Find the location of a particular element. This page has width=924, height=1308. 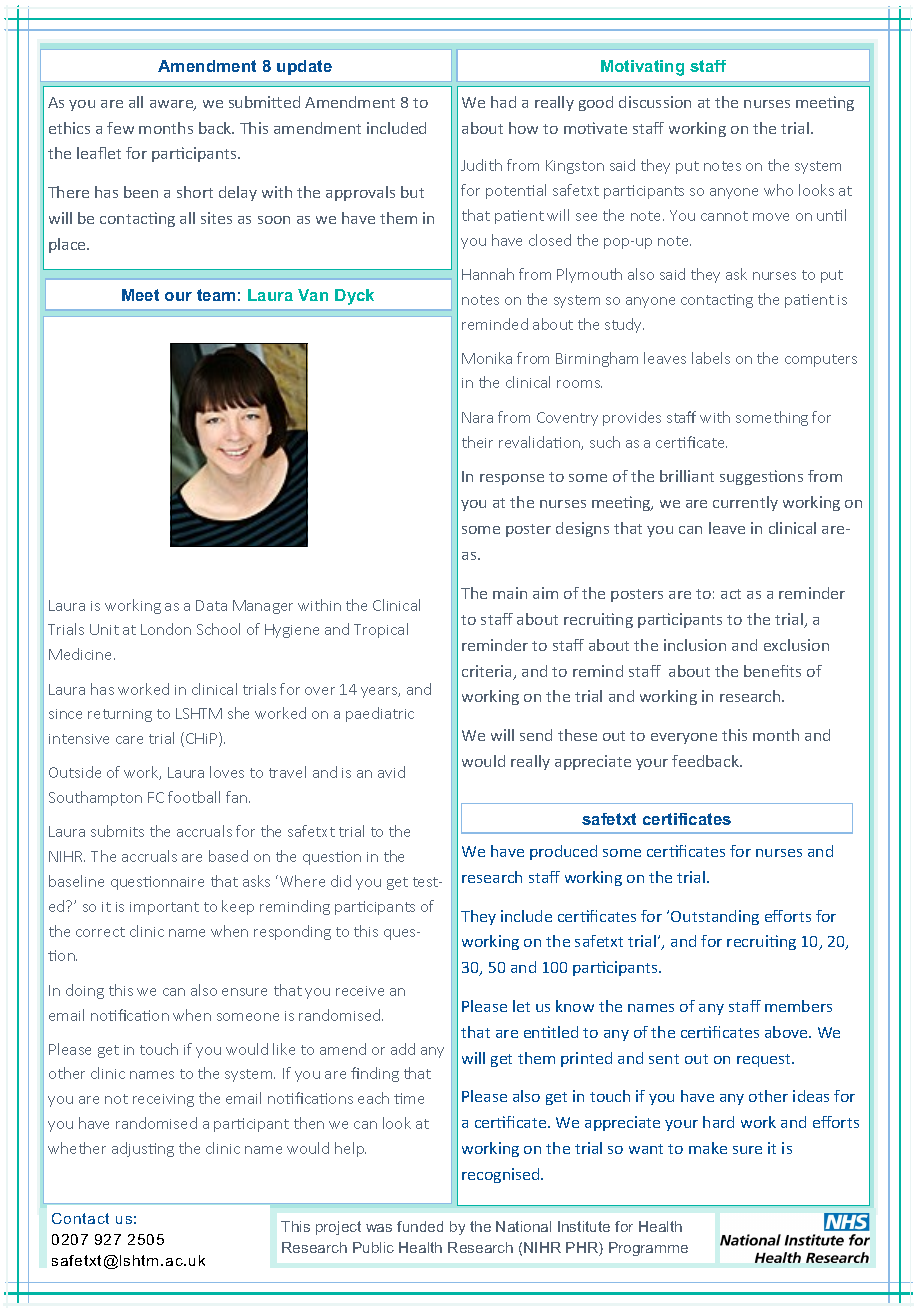

benefits is located at coordinates (772, 671).
